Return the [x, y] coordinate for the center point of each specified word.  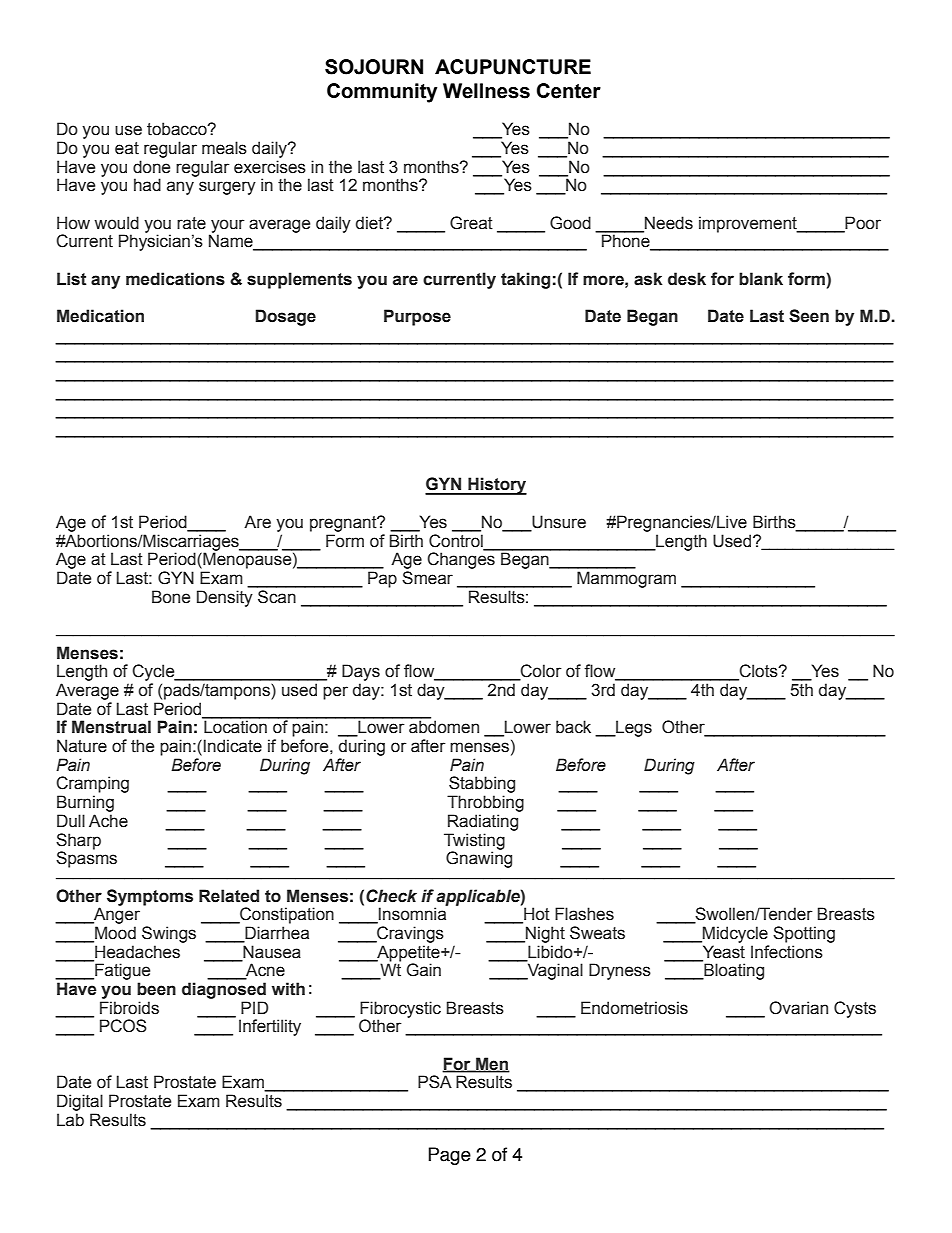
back [573, 727]
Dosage [286, 317]
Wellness [486, 91]
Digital [80, 1102]
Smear [427, 578]
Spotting [804, 934]
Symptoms [150, 897]
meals [224, 148]
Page [449, 1156]
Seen [809, 316]
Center [569, 91]
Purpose [417, 317]
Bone [171, 597]
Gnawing [479, 858]
